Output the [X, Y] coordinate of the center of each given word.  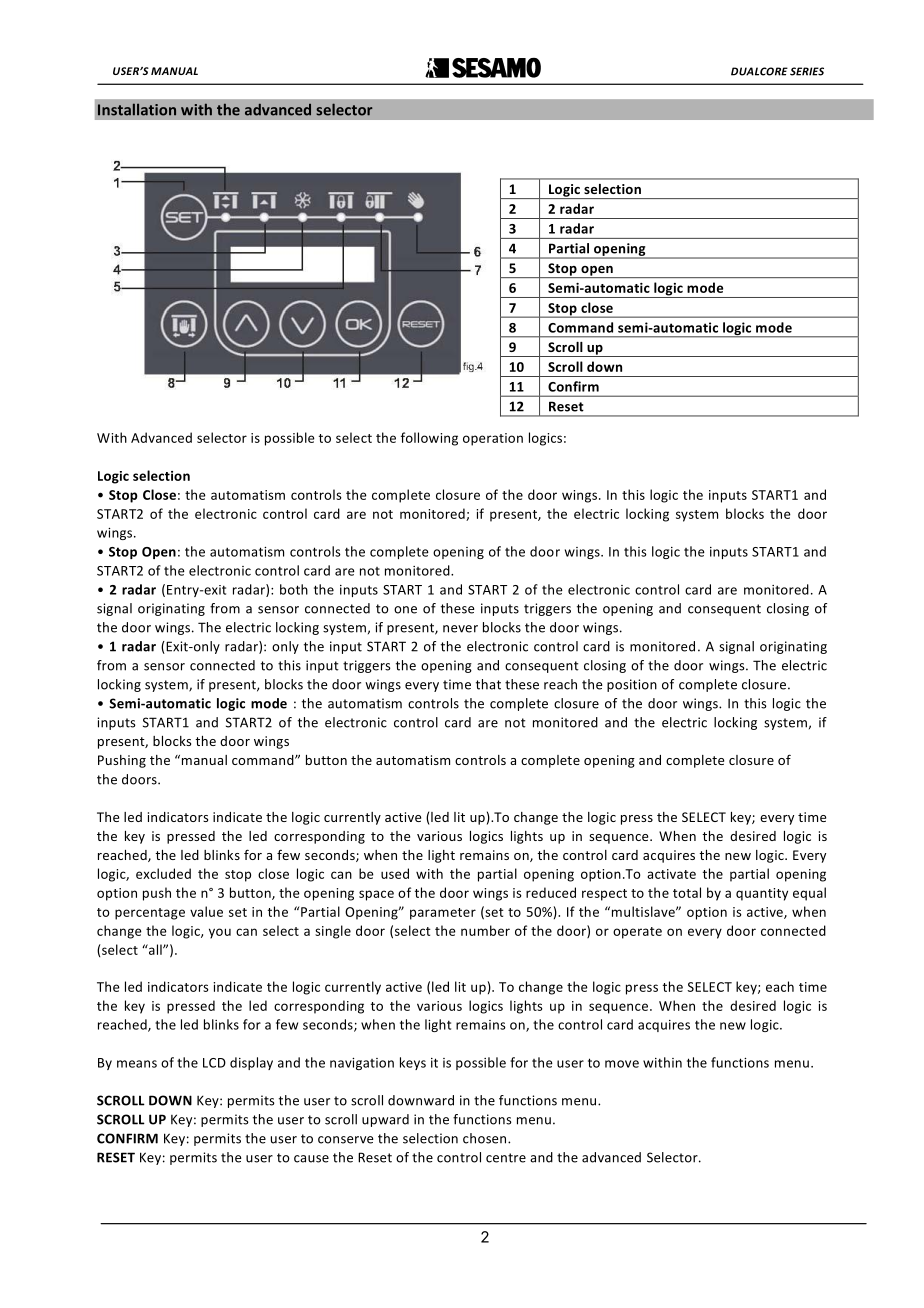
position [632, 685]
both [294, 589]
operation [493, 439]
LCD [214, 1063]
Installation [137, 109]
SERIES [807, 71]
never [460, 629]
